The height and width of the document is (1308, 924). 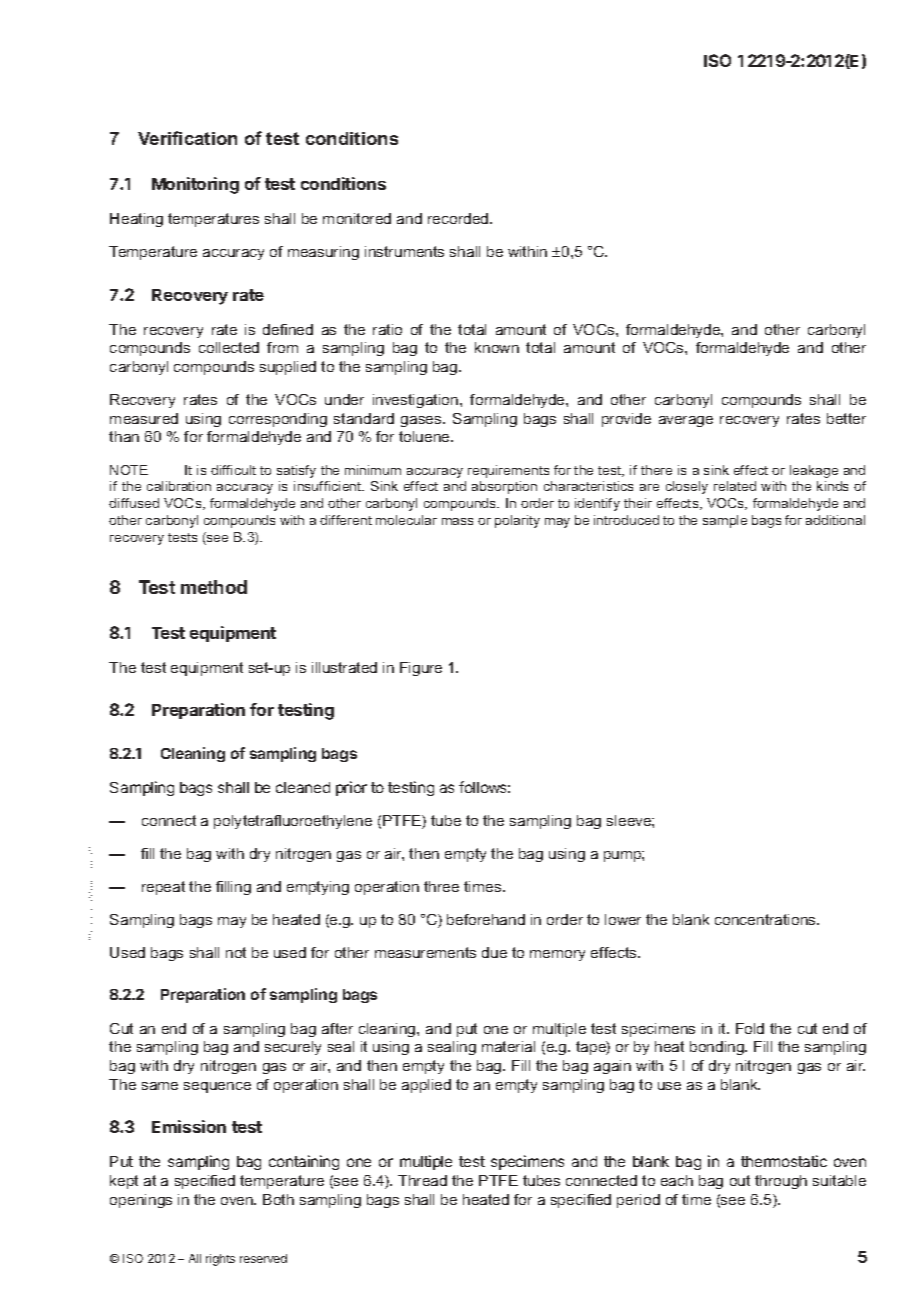 What do you see at coordinates (846, 418) in the document?
I see `better` at bounding box center [846, 418].
